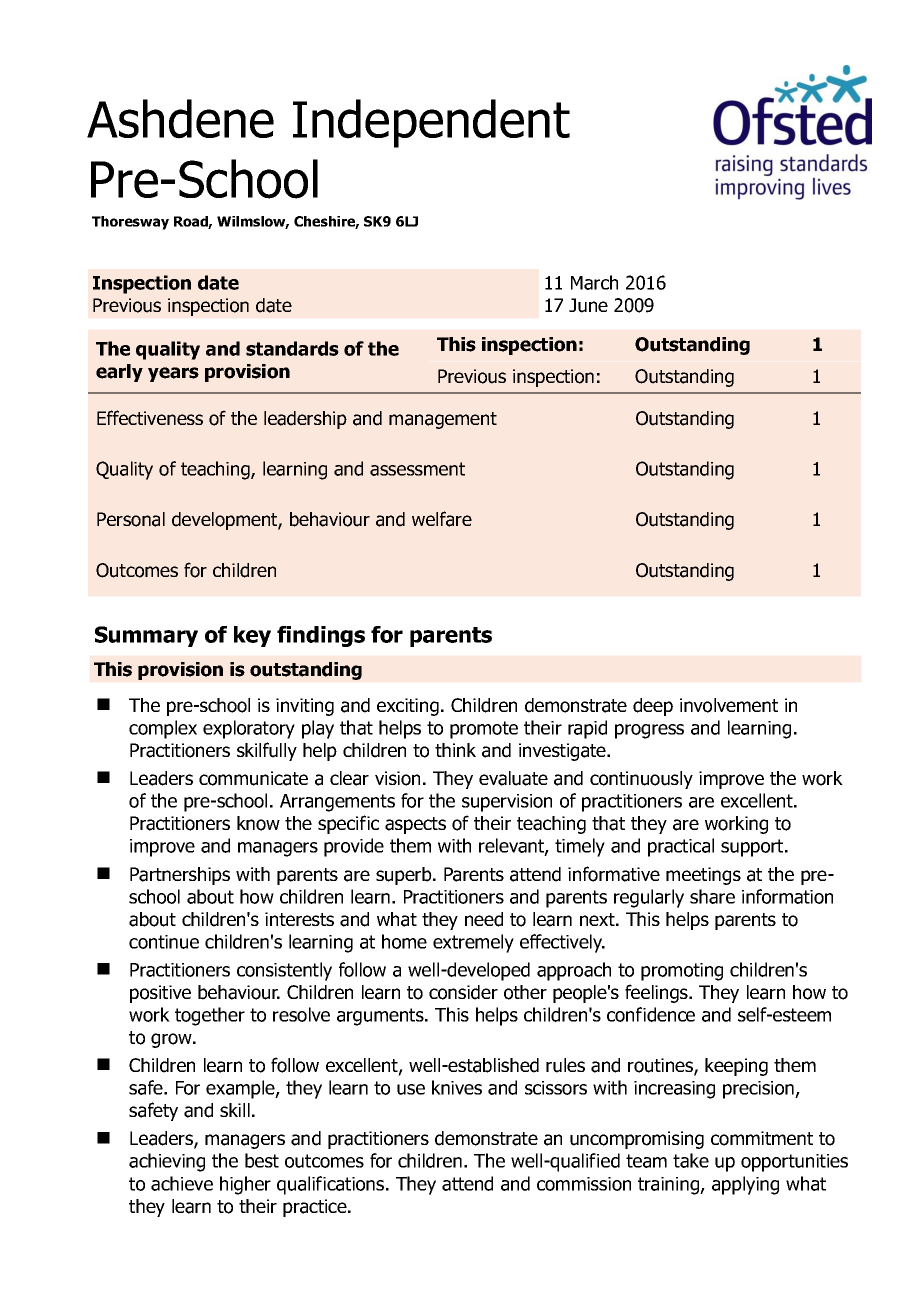 The image size is (924, 1308). Describe the element at coordinates (182, 1183) in the screenshot. I see `achieve` at that location.
